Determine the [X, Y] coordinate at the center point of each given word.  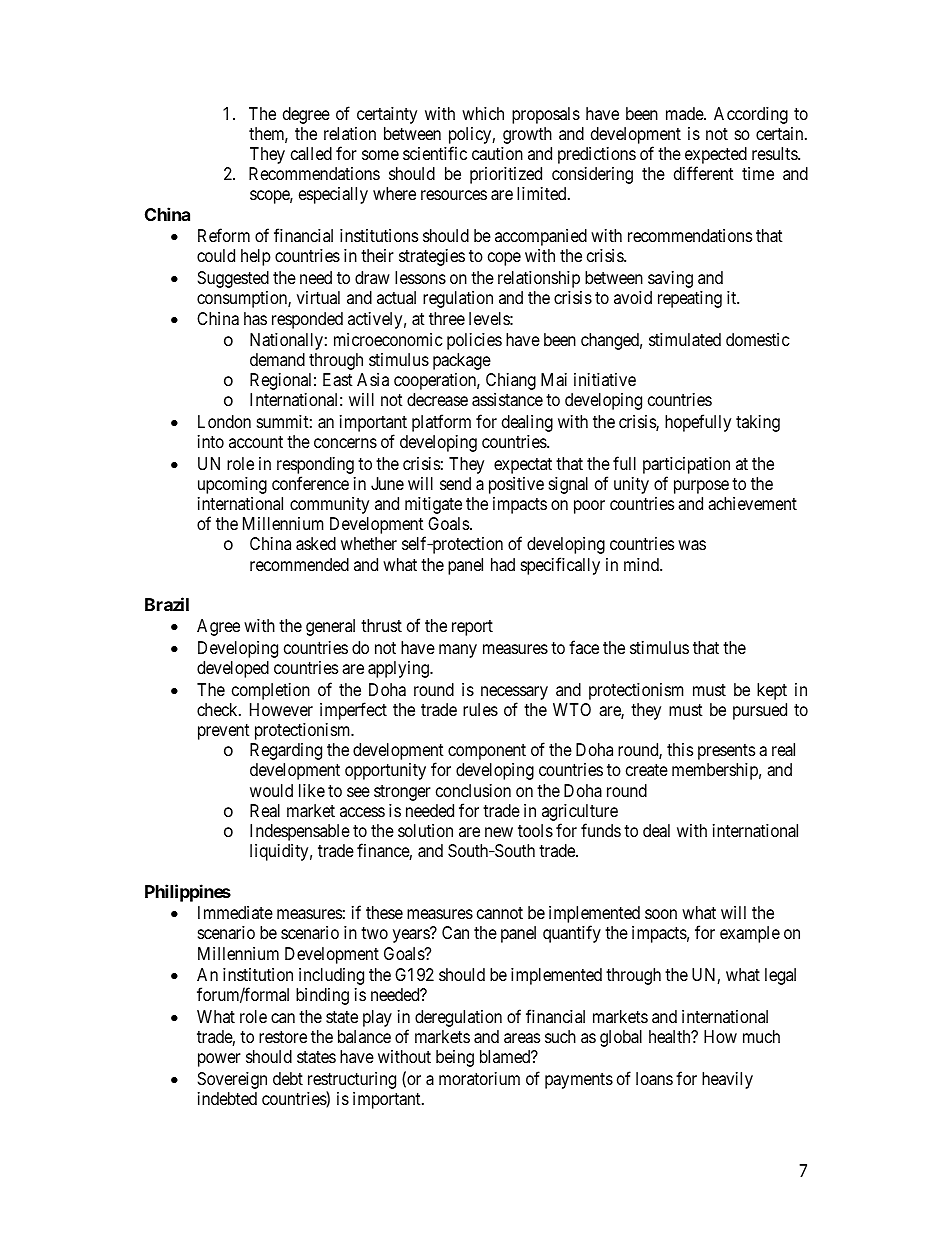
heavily [727, 1080]
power [219, 1060]
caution [497, 154]
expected [716, 157]
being [455, 1058]
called [311, 154]
